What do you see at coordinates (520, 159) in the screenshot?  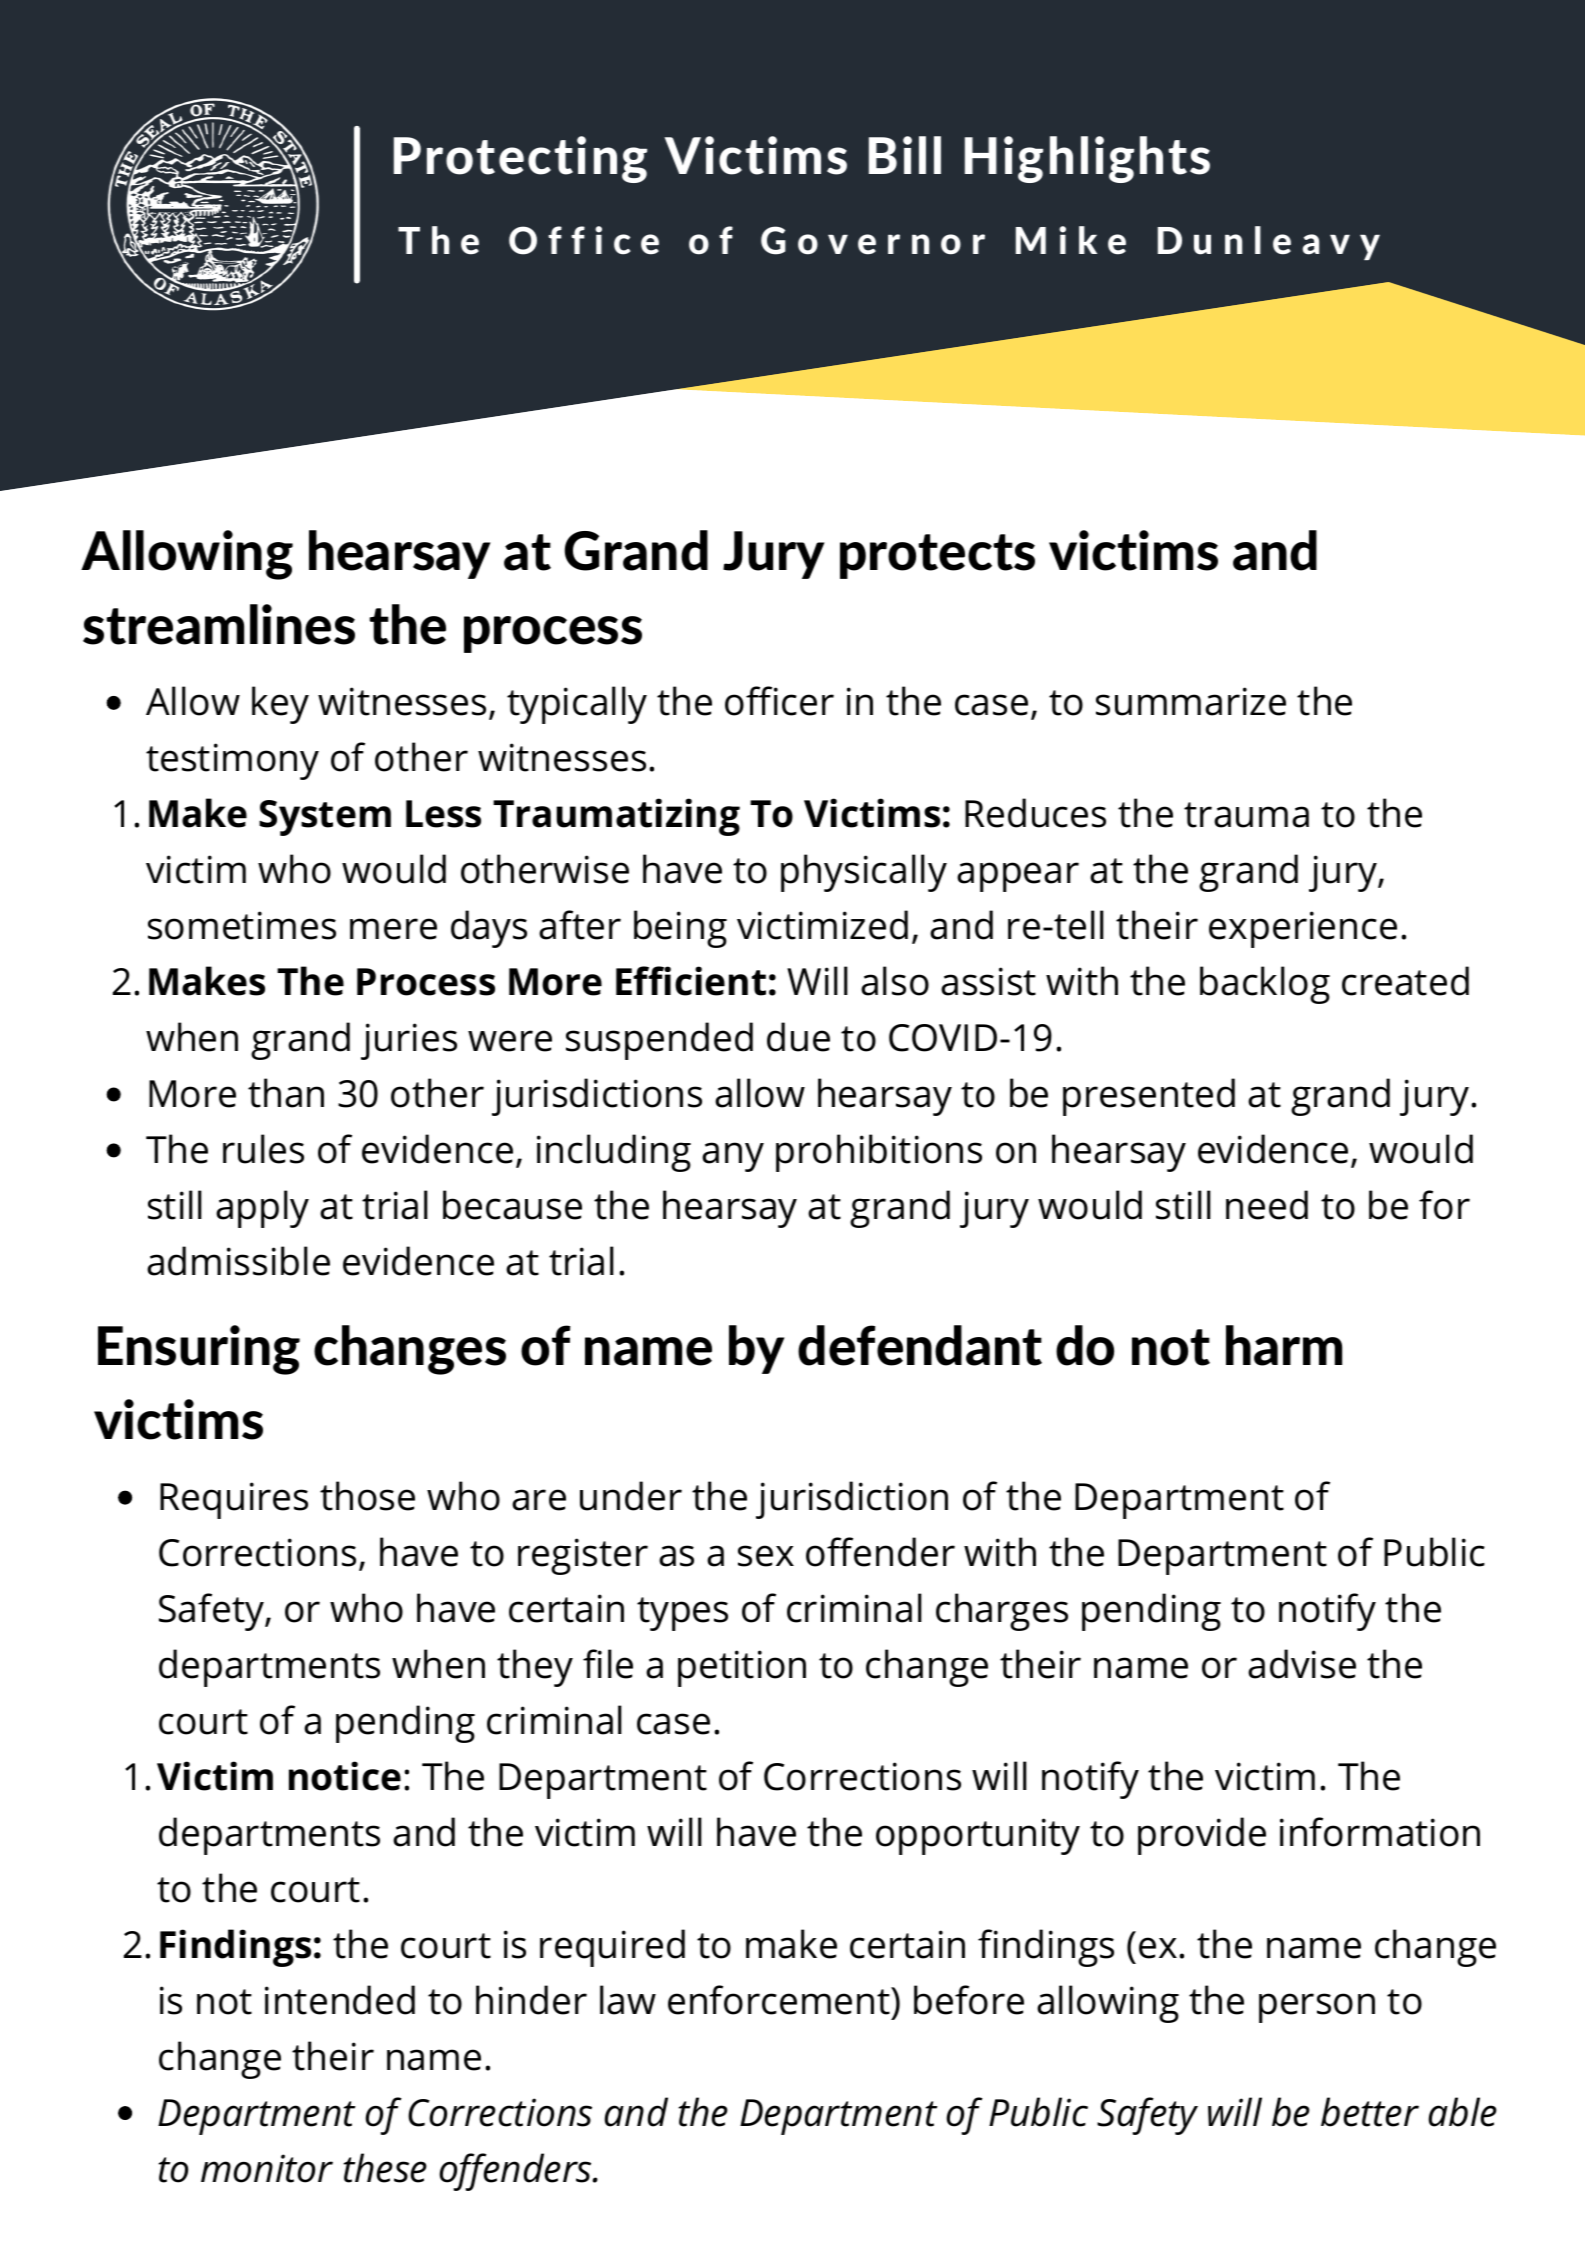 I see `Protecting` at bounding box center [520, 159].
